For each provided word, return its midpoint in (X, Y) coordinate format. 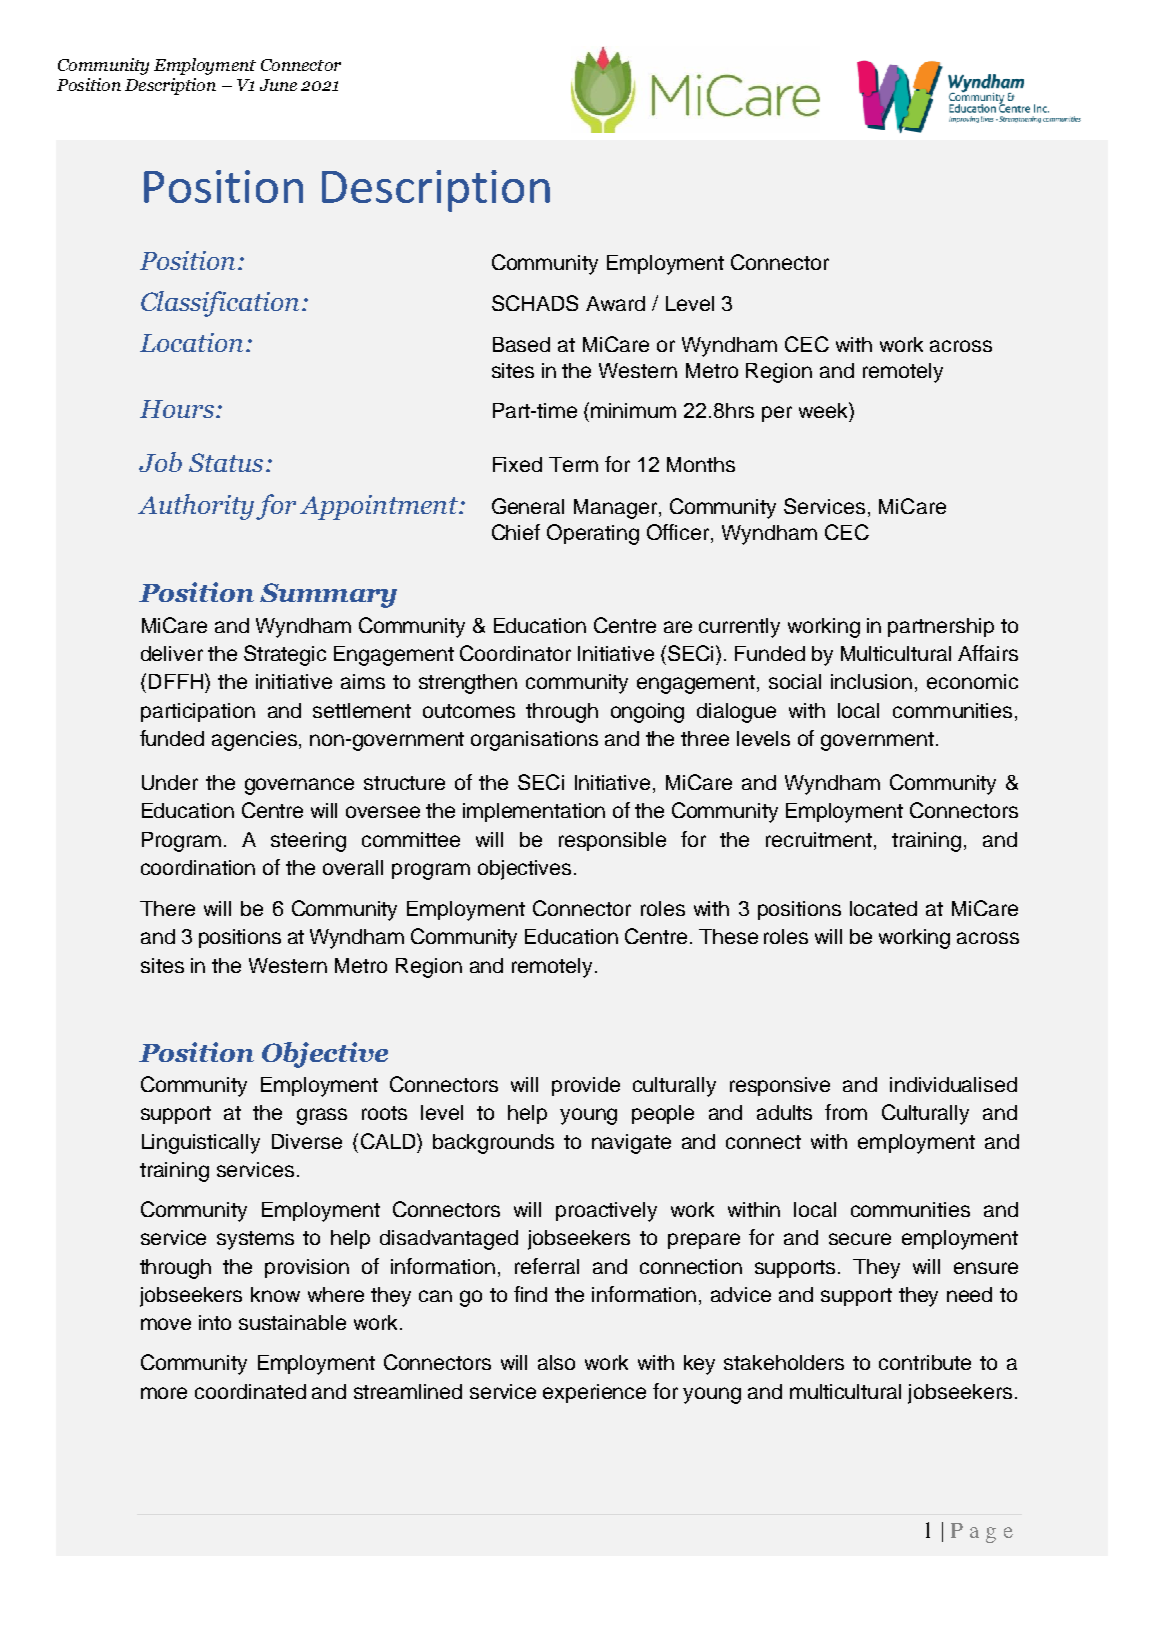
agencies (254, 741)
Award (615, 303)
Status (226, 462)
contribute (925, 1362)
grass (322, 1116)
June (278, 85)
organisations (534, 741)
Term (573, 464)
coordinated (250, 1391)
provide (586, 1086)
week (824, 410)
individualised (953, 1084)
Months (701, 464)
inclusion (871, 681)
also (556, 1362)
